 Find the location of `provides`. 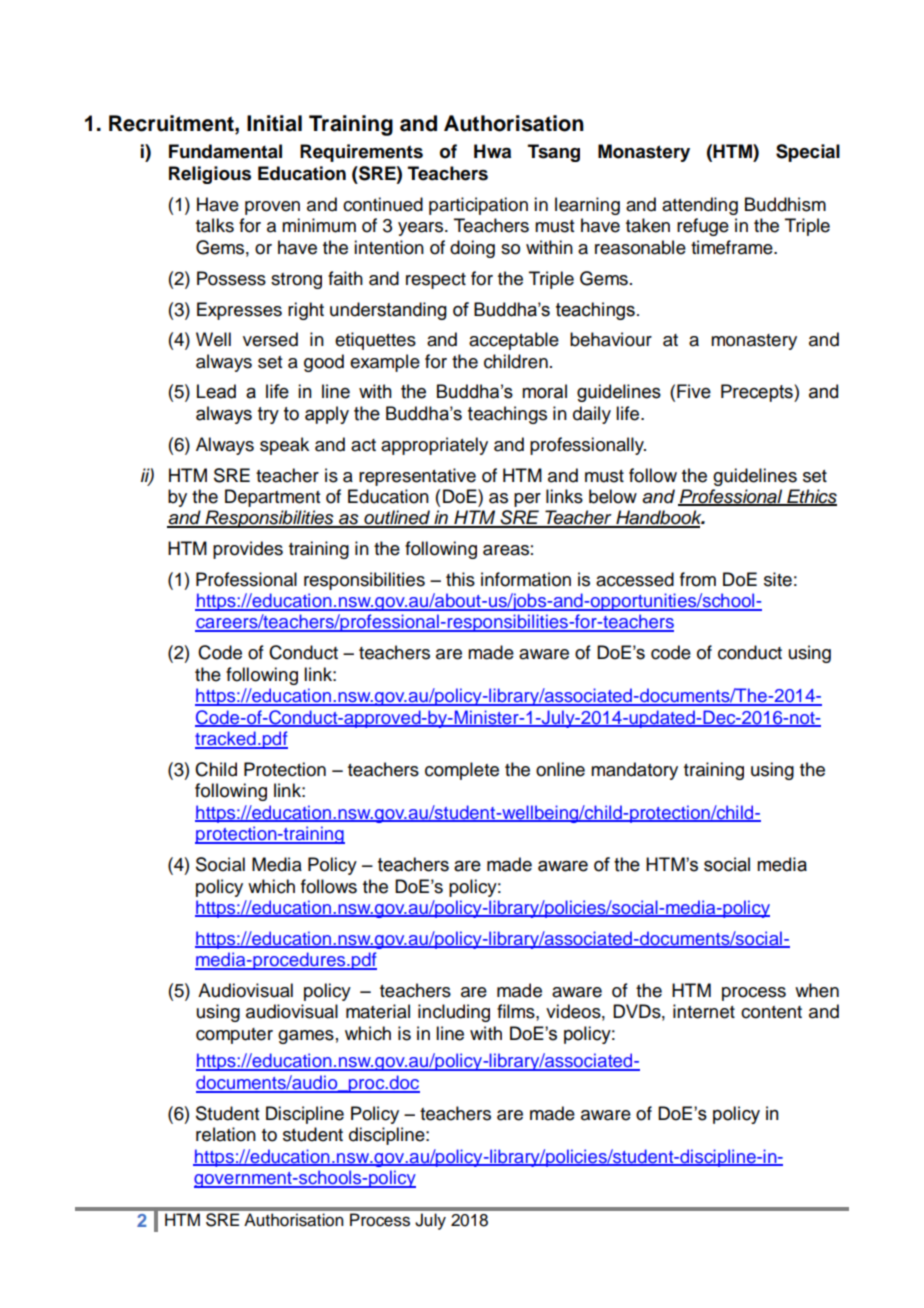

provides is located at coordinates (248, 550).
